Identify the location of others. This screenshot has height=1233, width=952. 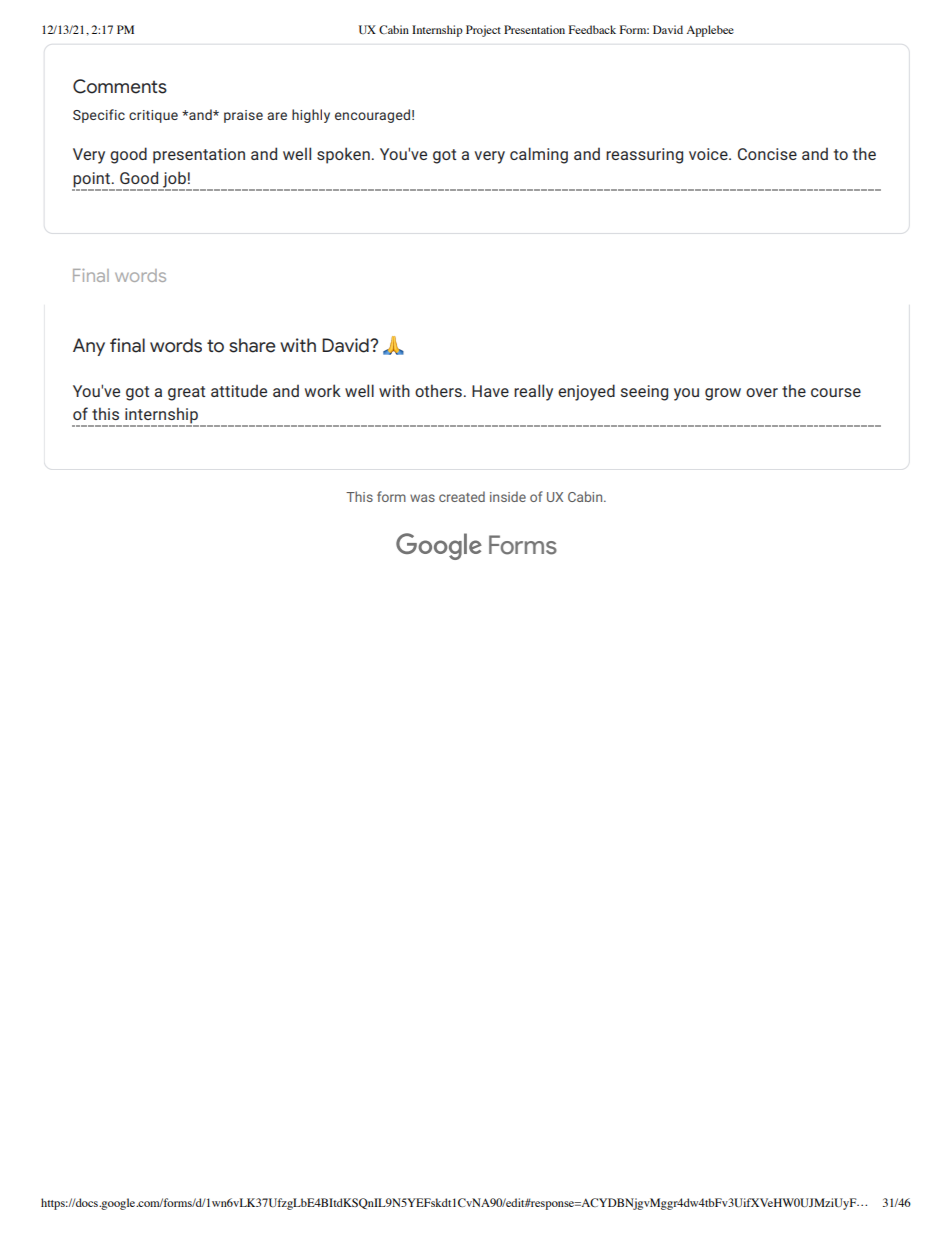
(438, 390).
